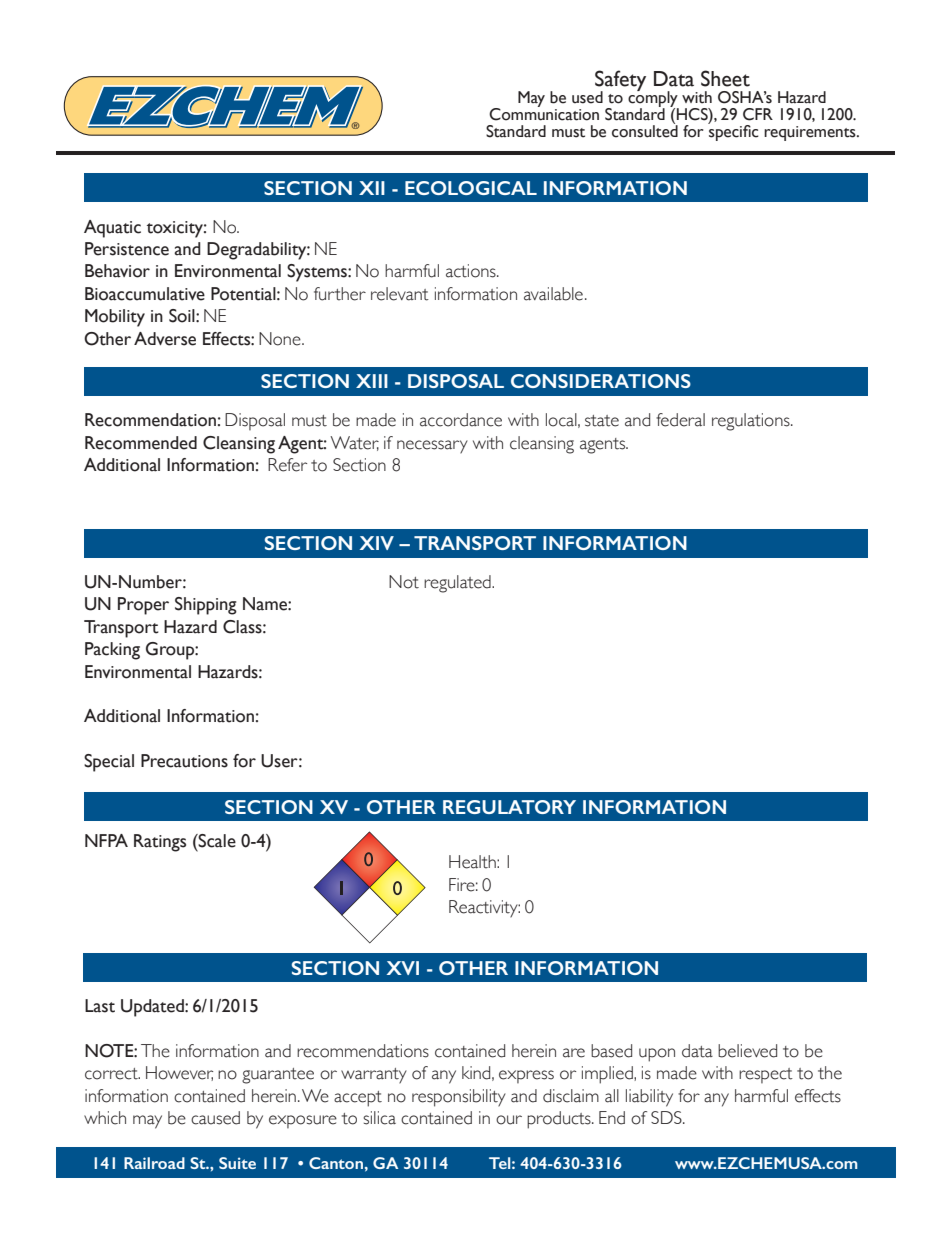  I want to click on REGULATORY, so click(509, 807).
